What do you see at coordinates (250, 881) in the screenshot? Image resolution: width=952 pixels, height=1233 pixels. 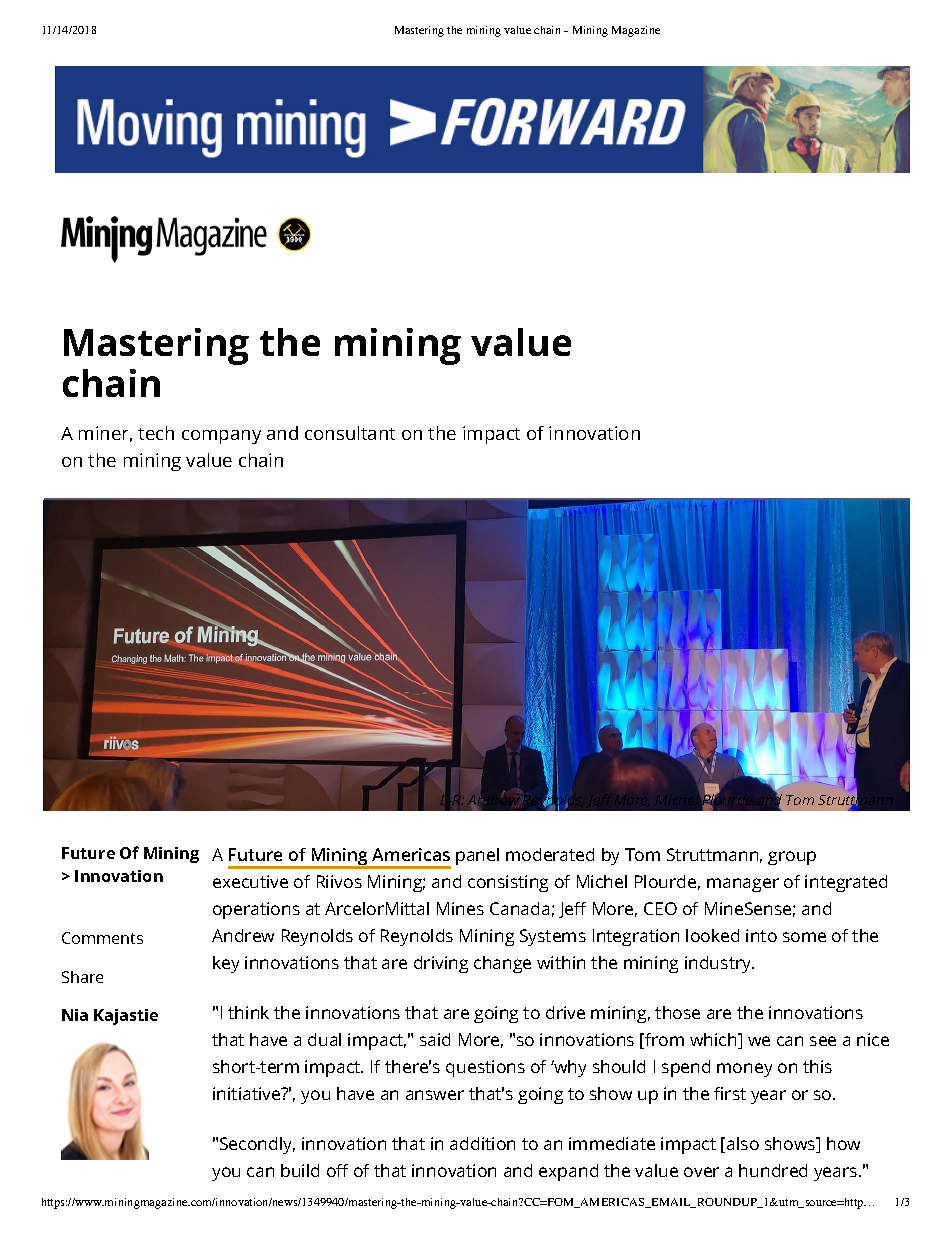 I see `executive` at bounding box center [250, 881].
